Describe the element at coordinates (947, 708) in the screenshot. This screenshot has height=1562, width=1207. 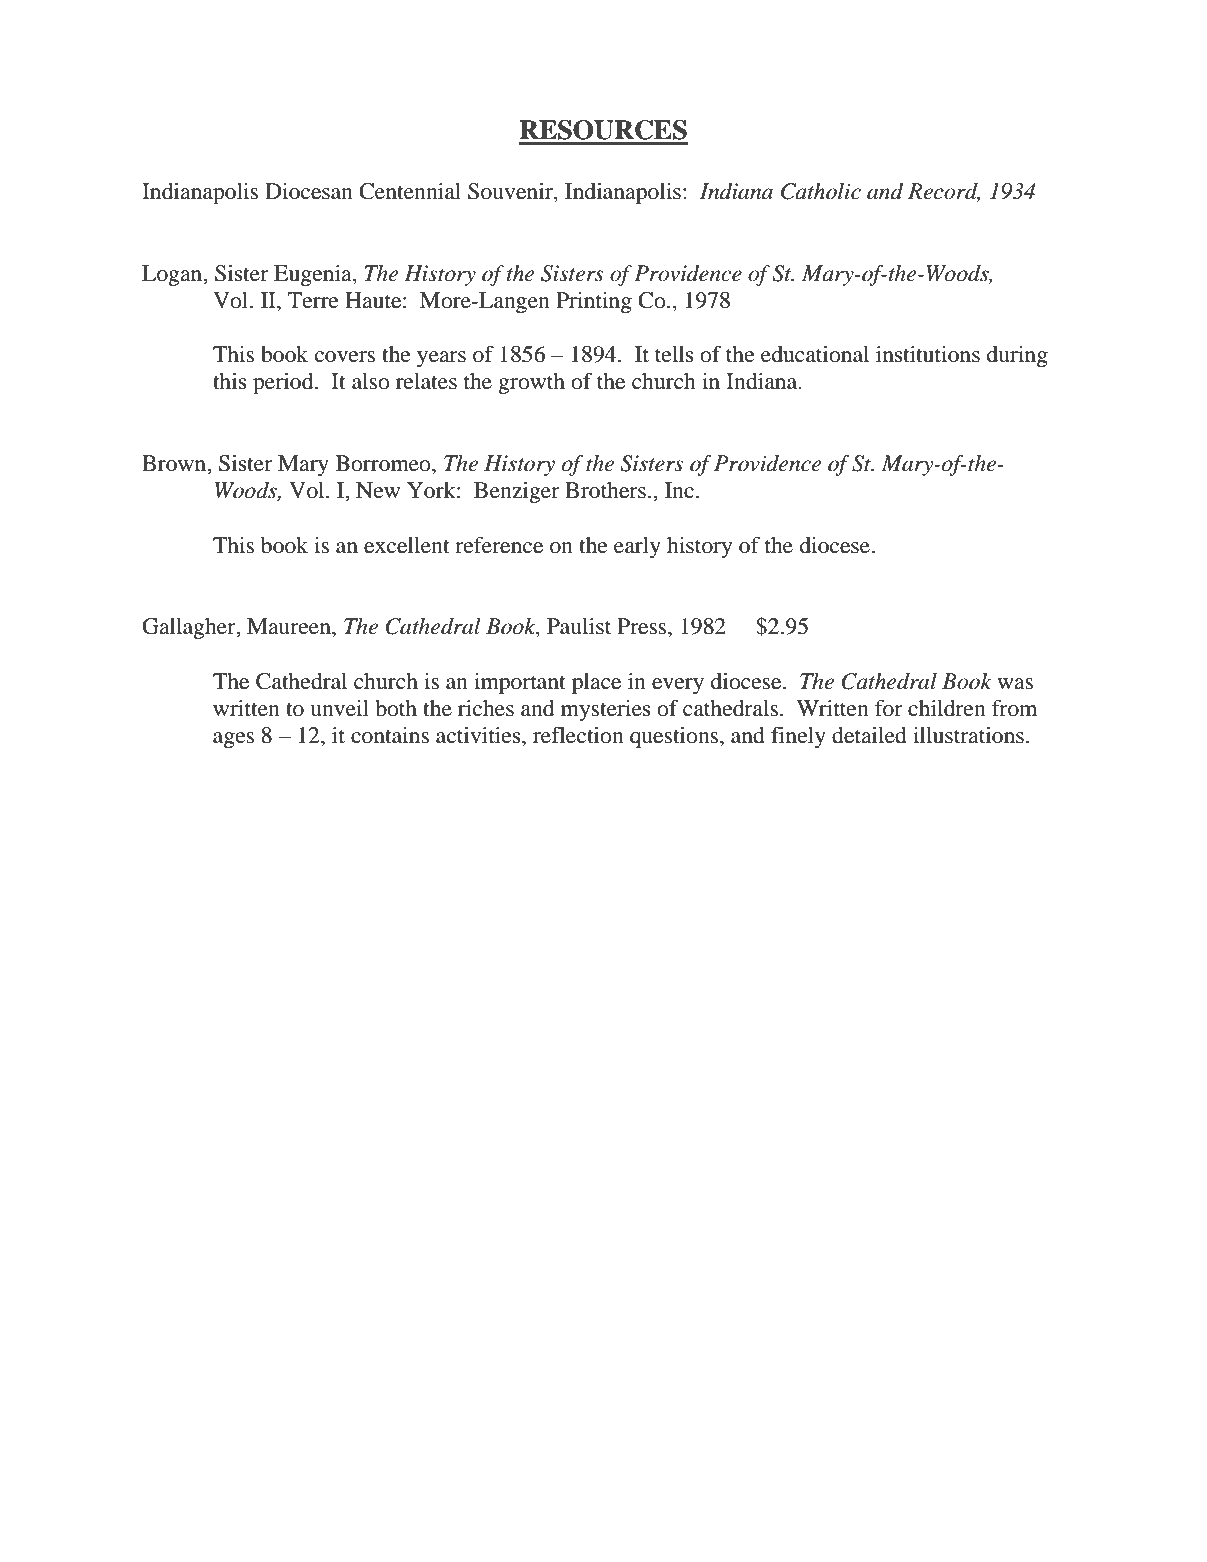
I see `children` at that location.
